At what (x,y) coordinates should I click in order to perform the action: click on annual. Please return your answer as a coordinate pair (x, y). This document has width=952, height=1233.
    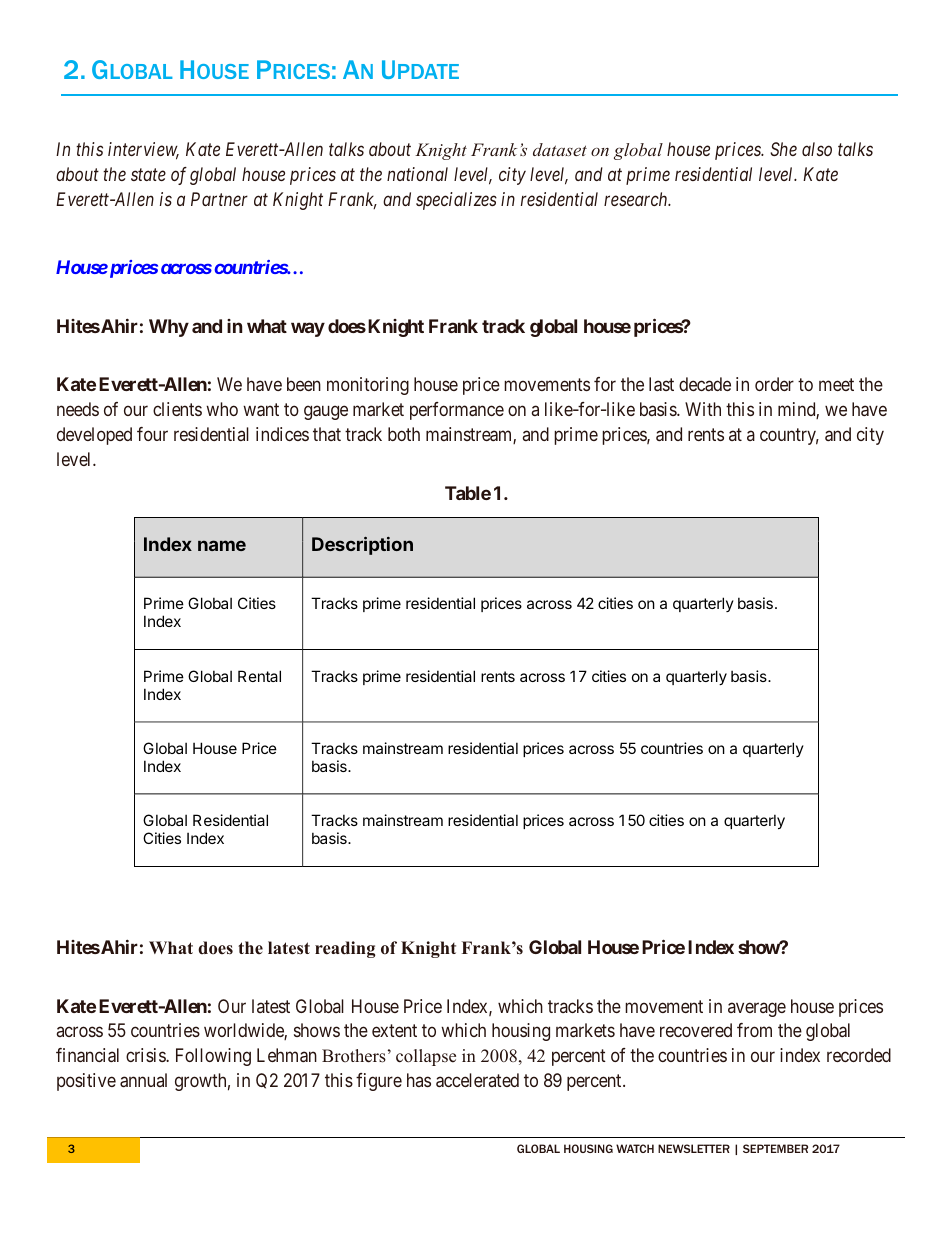
    Looking at the image, I should click on (143, 1080).
